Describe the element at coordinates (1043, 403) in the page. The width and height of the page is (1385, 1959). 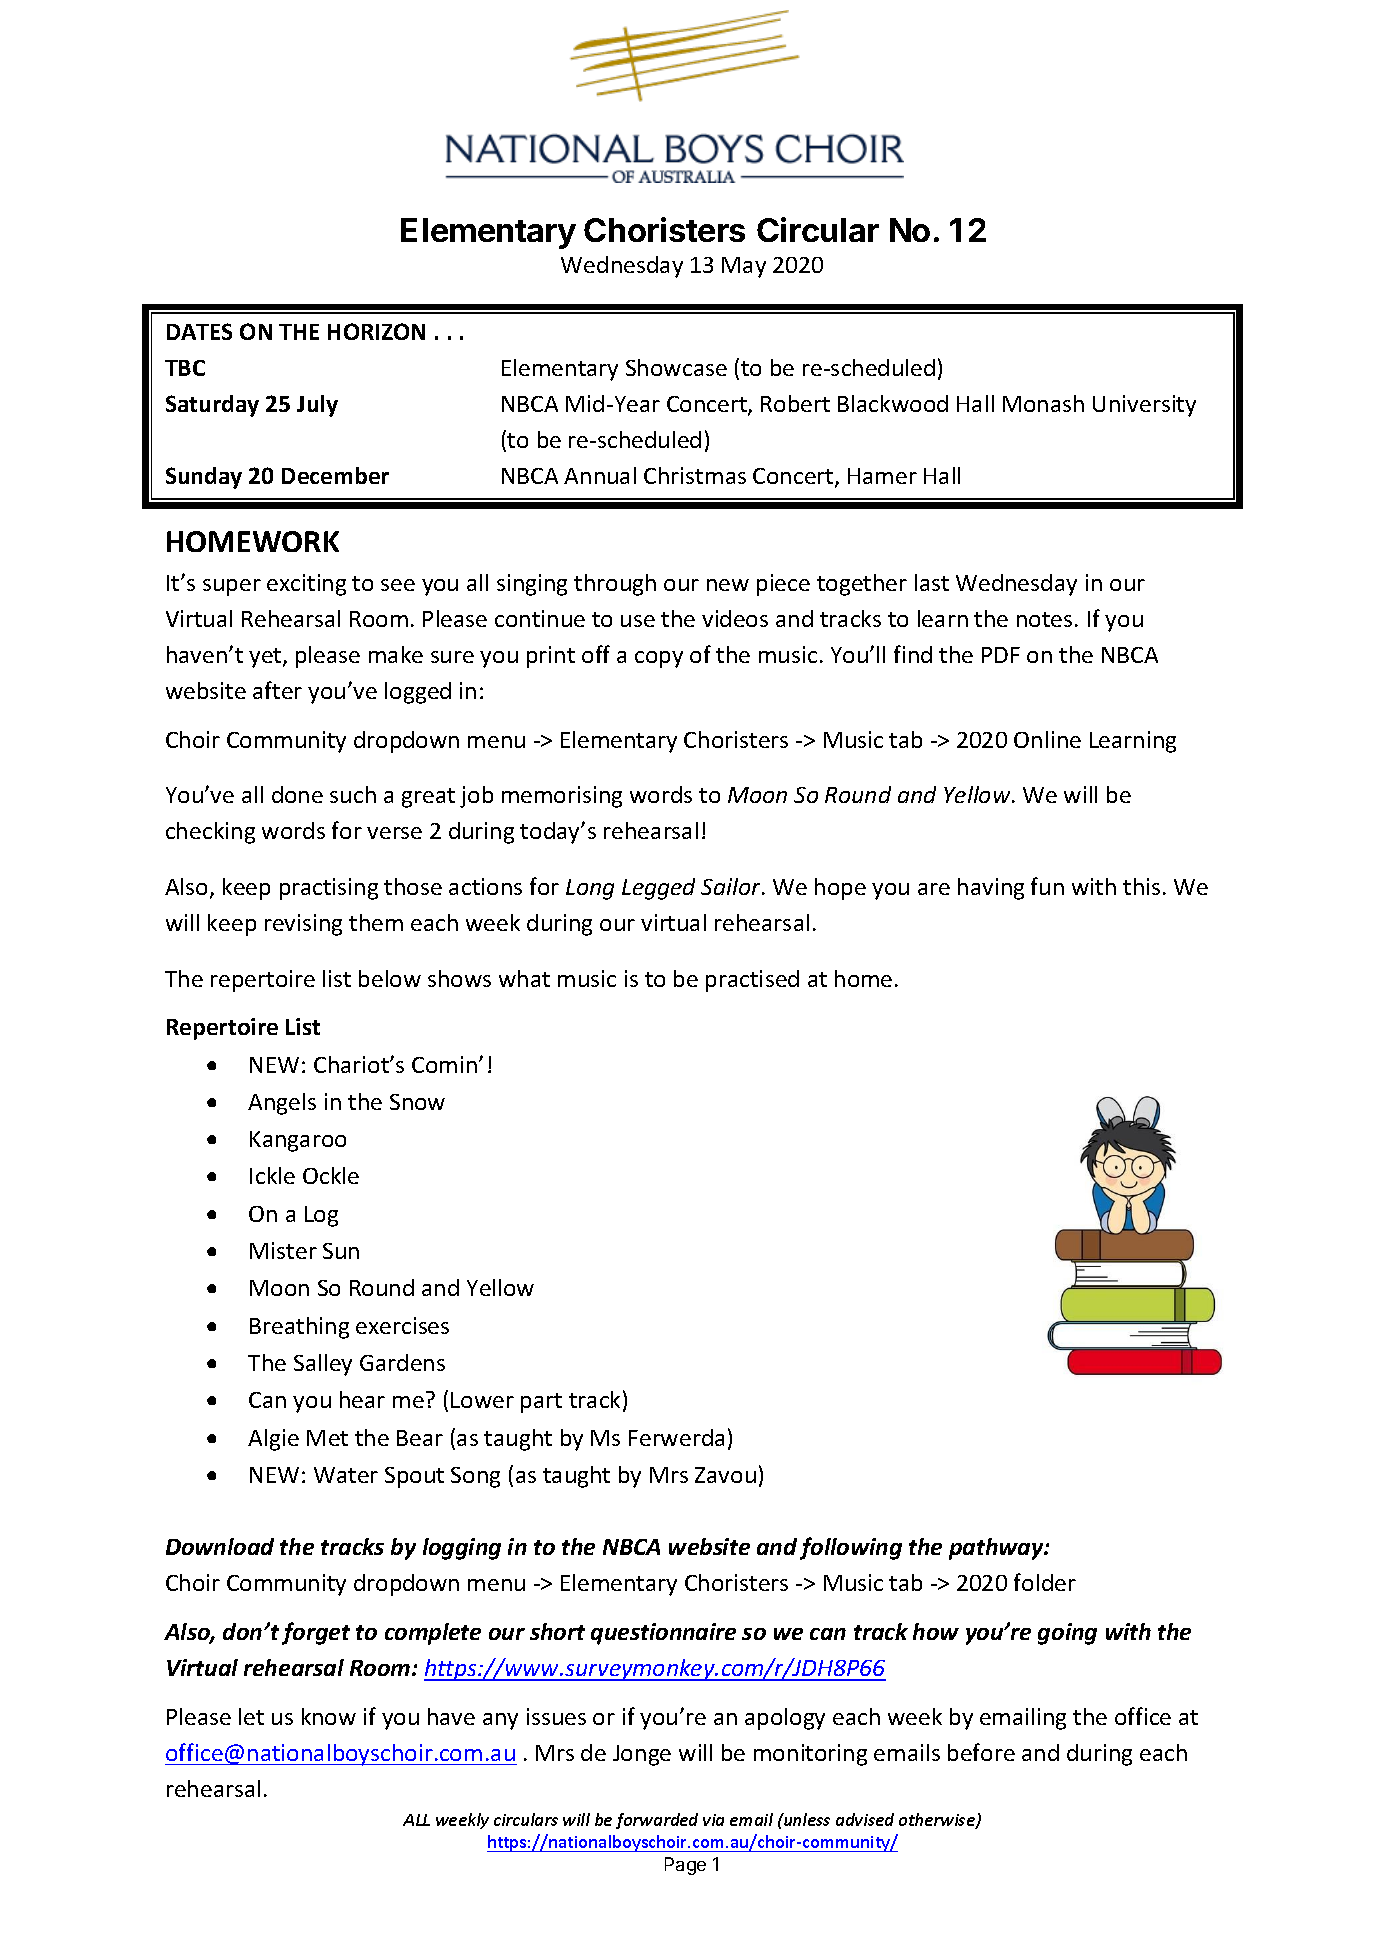
I see `Monash` at that location.
